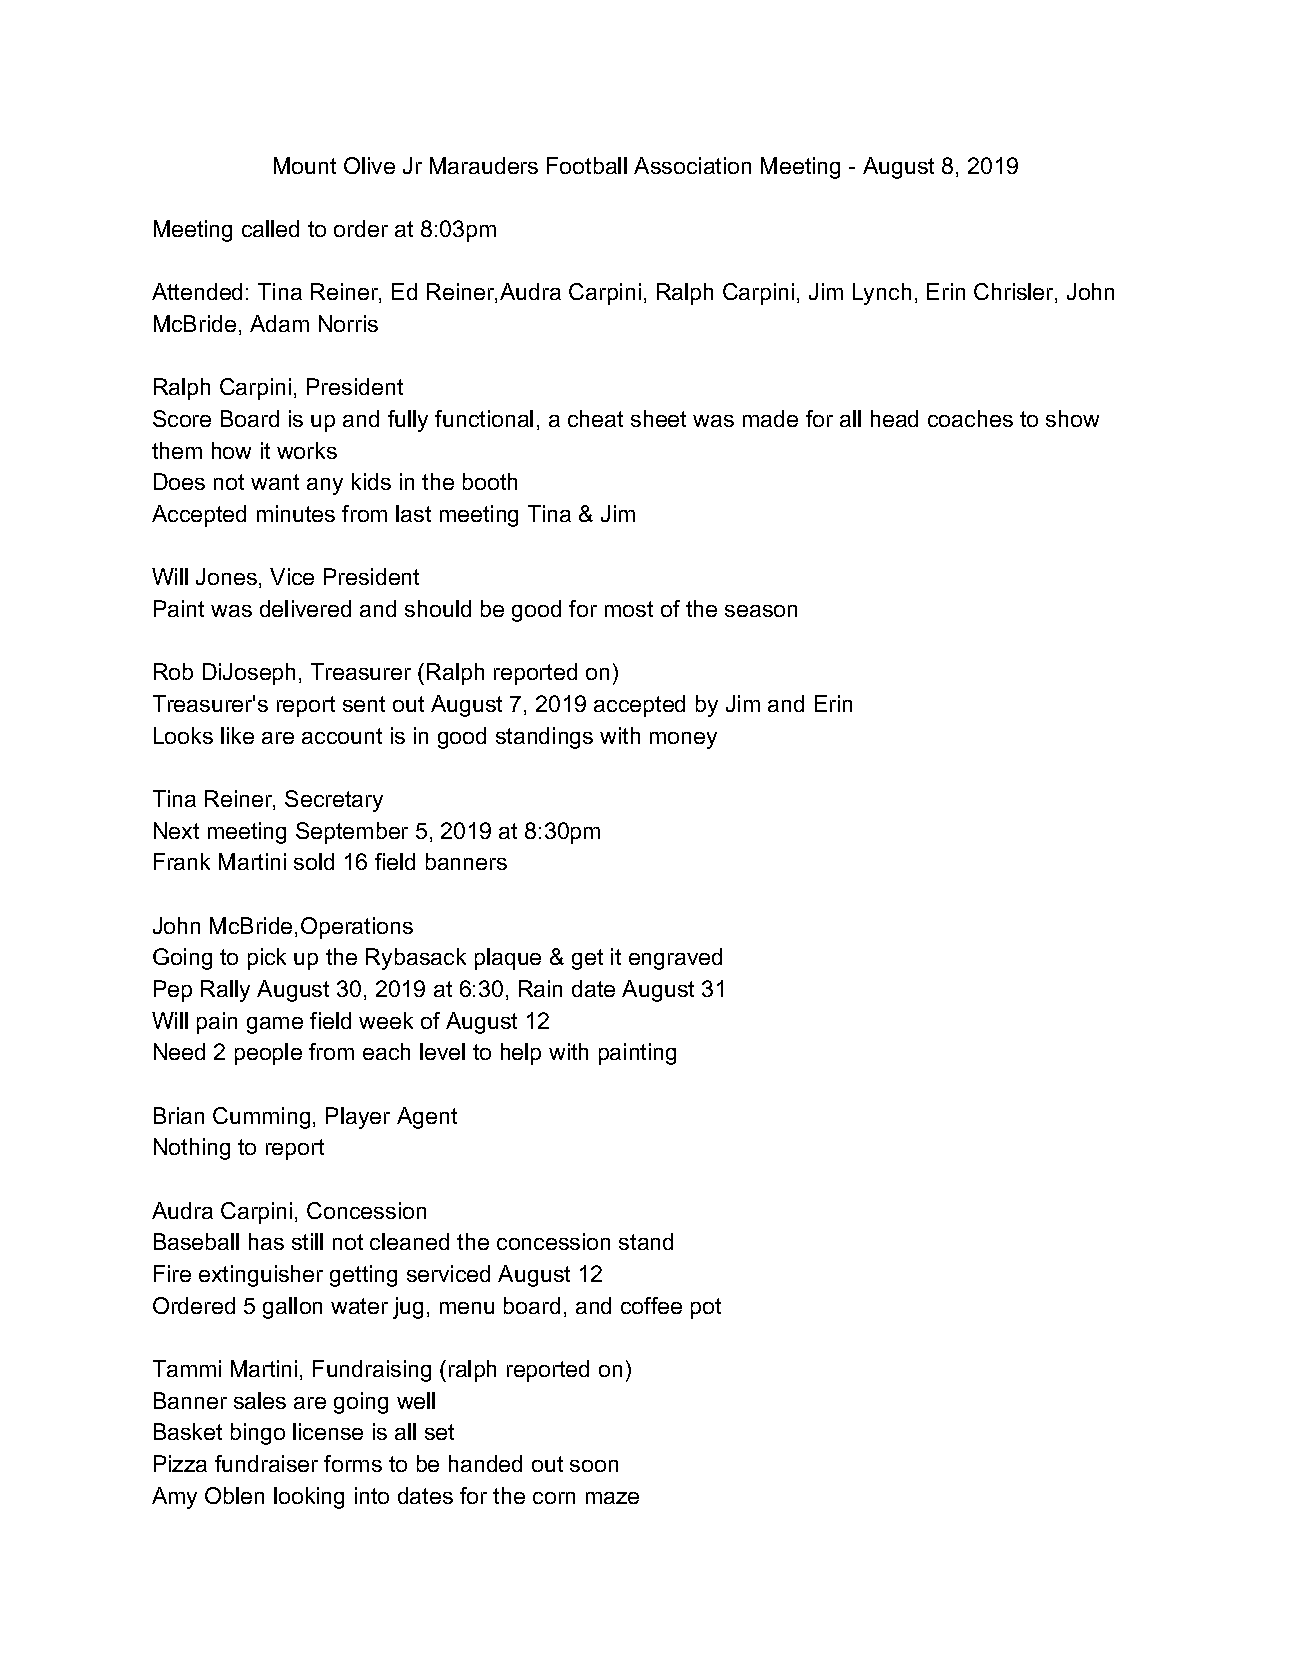 The image size is (1292, 1672). What do you see at coordinates (882, 294) in the image?
I see `Lynch` at bounding box center [882, 294].
